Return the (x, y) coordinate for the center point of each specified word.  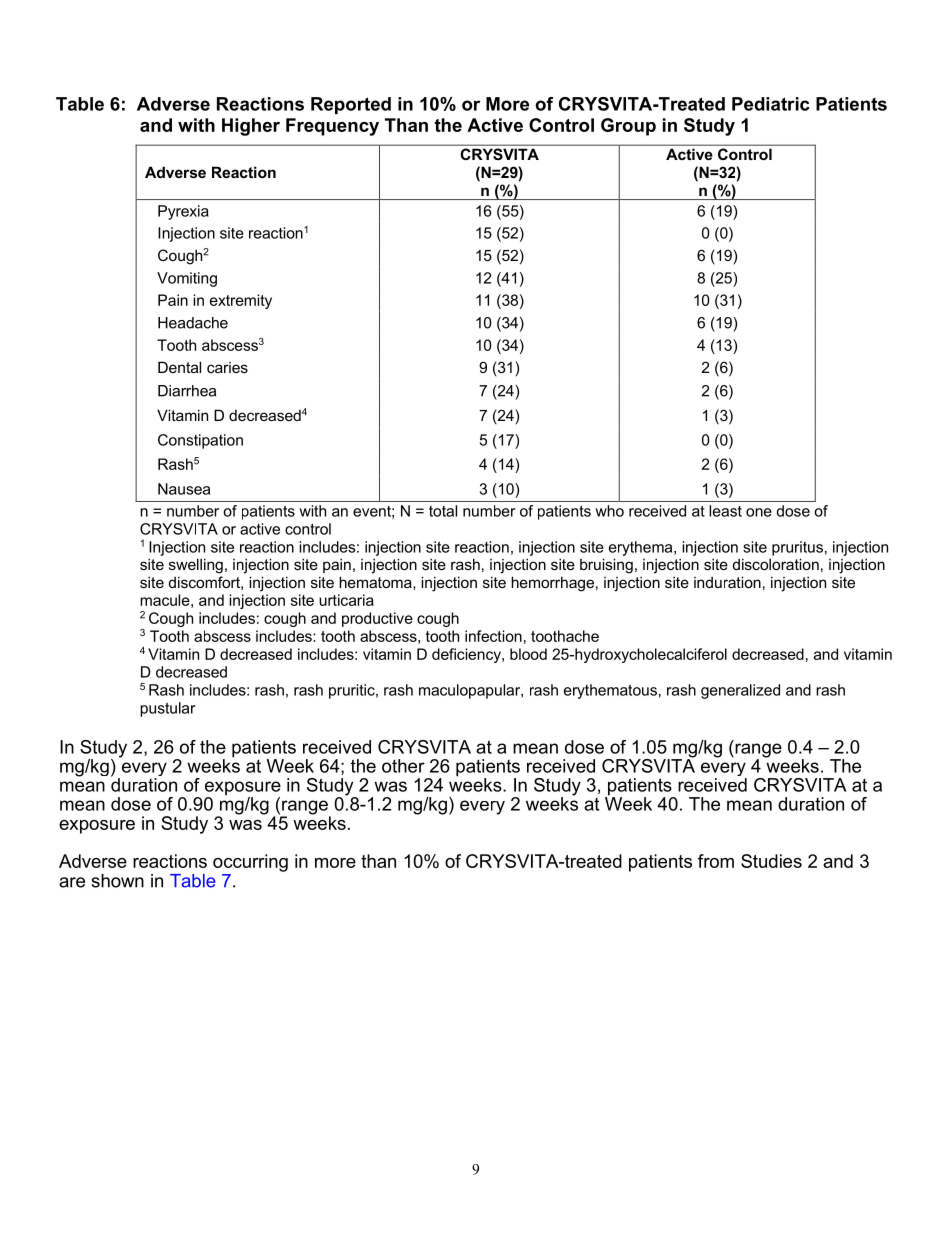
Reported (351, 105)
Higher (251, 127)
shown (117, 881)
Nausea (184, 489)
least (725, 511)
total (443, 511)
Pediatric (771, 104)
